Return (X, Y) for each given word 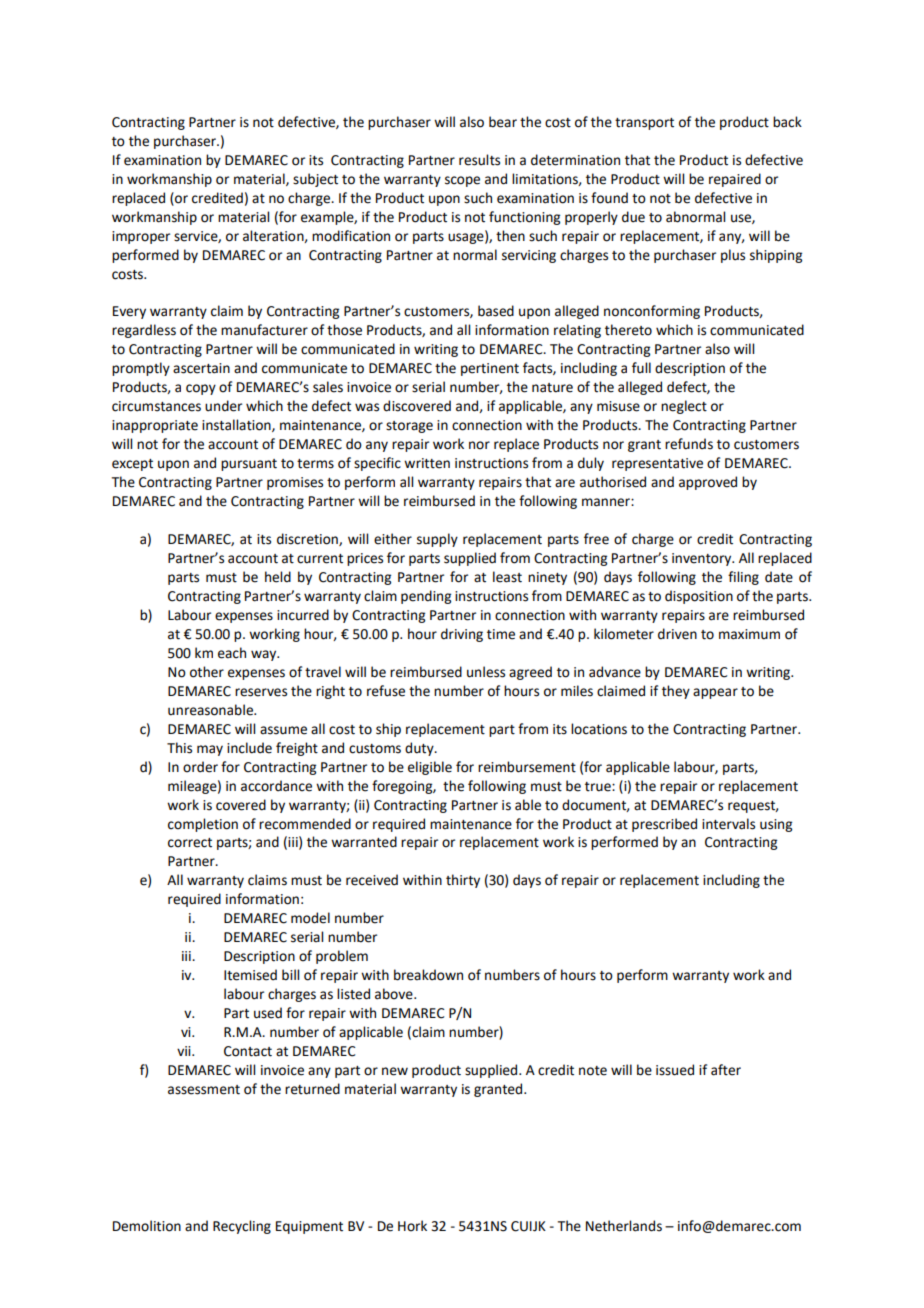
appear (715, 693)
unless (486, 672)
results (479, 160)
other (207, 672)
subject (315, 180)
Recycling (242, 1227)
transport (644, 124)
